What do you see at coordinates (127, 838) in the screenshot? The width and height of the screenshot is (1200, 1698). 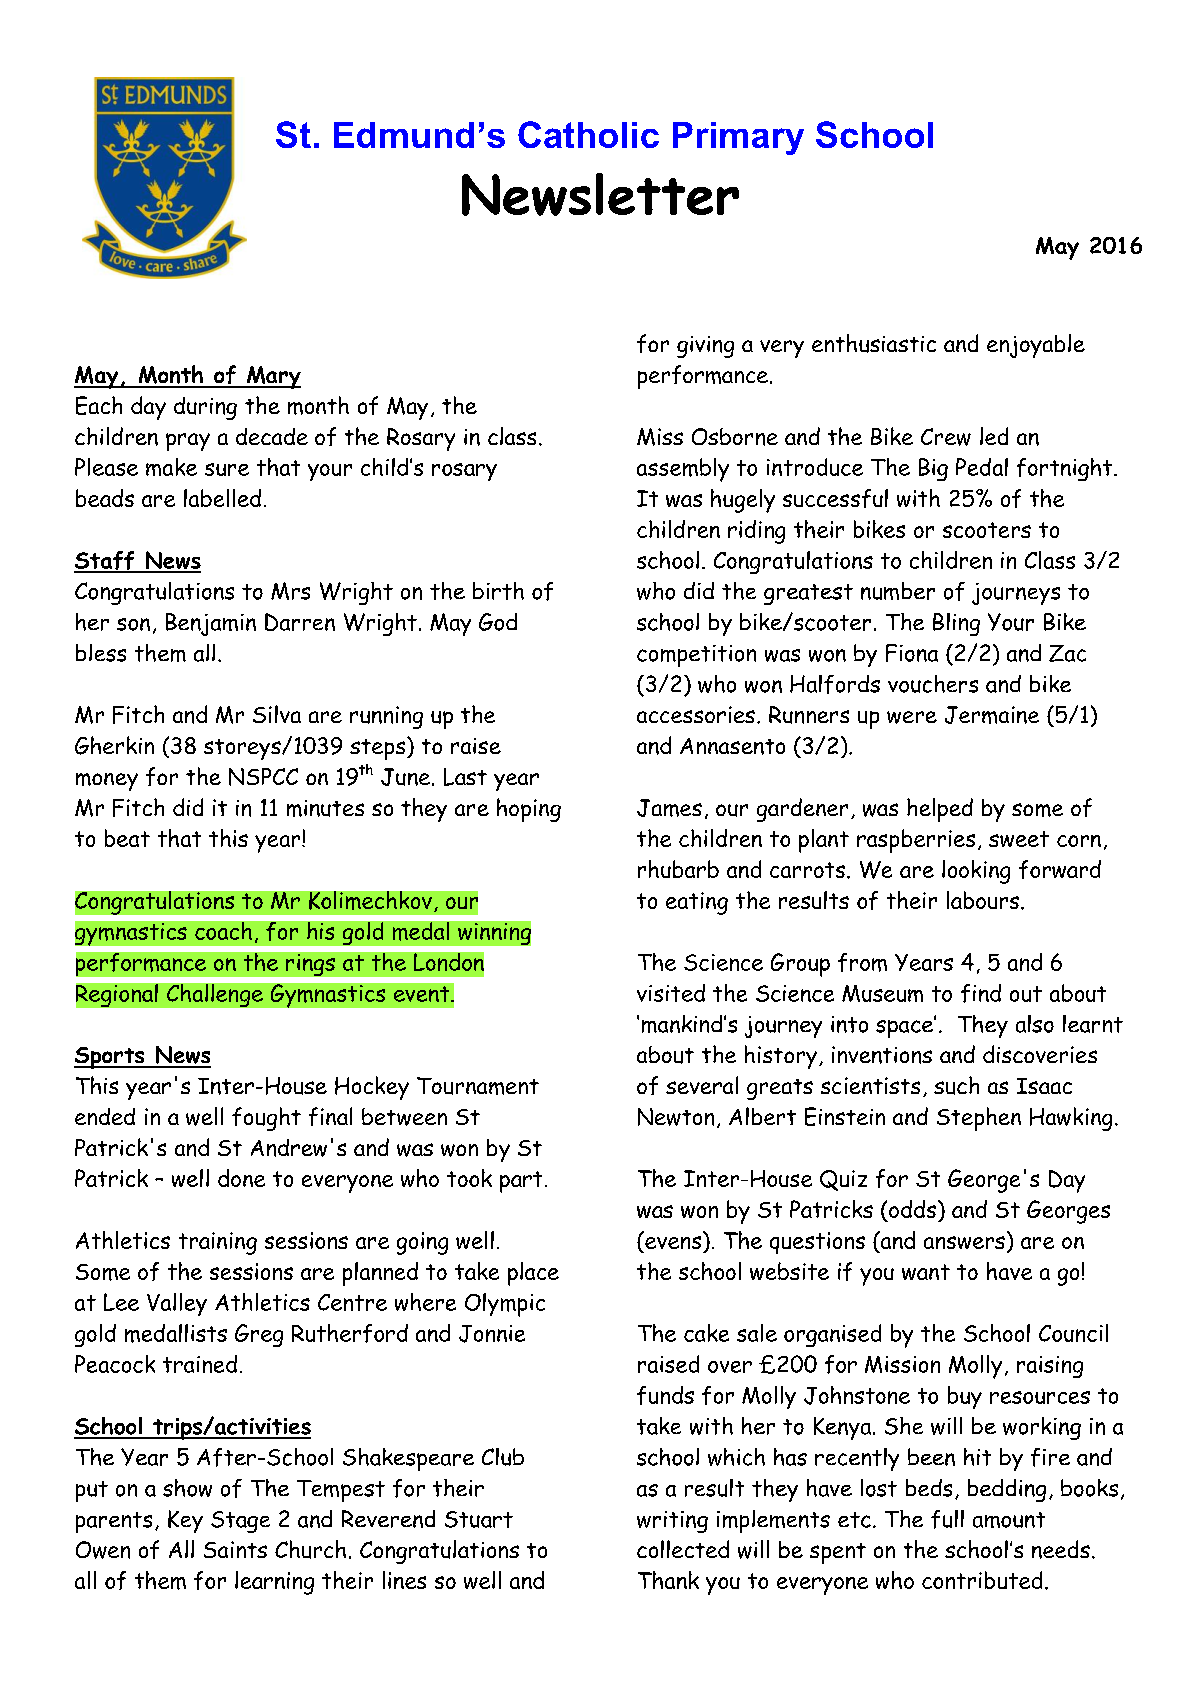 I see `beat` at bounding box center [127, 838].
